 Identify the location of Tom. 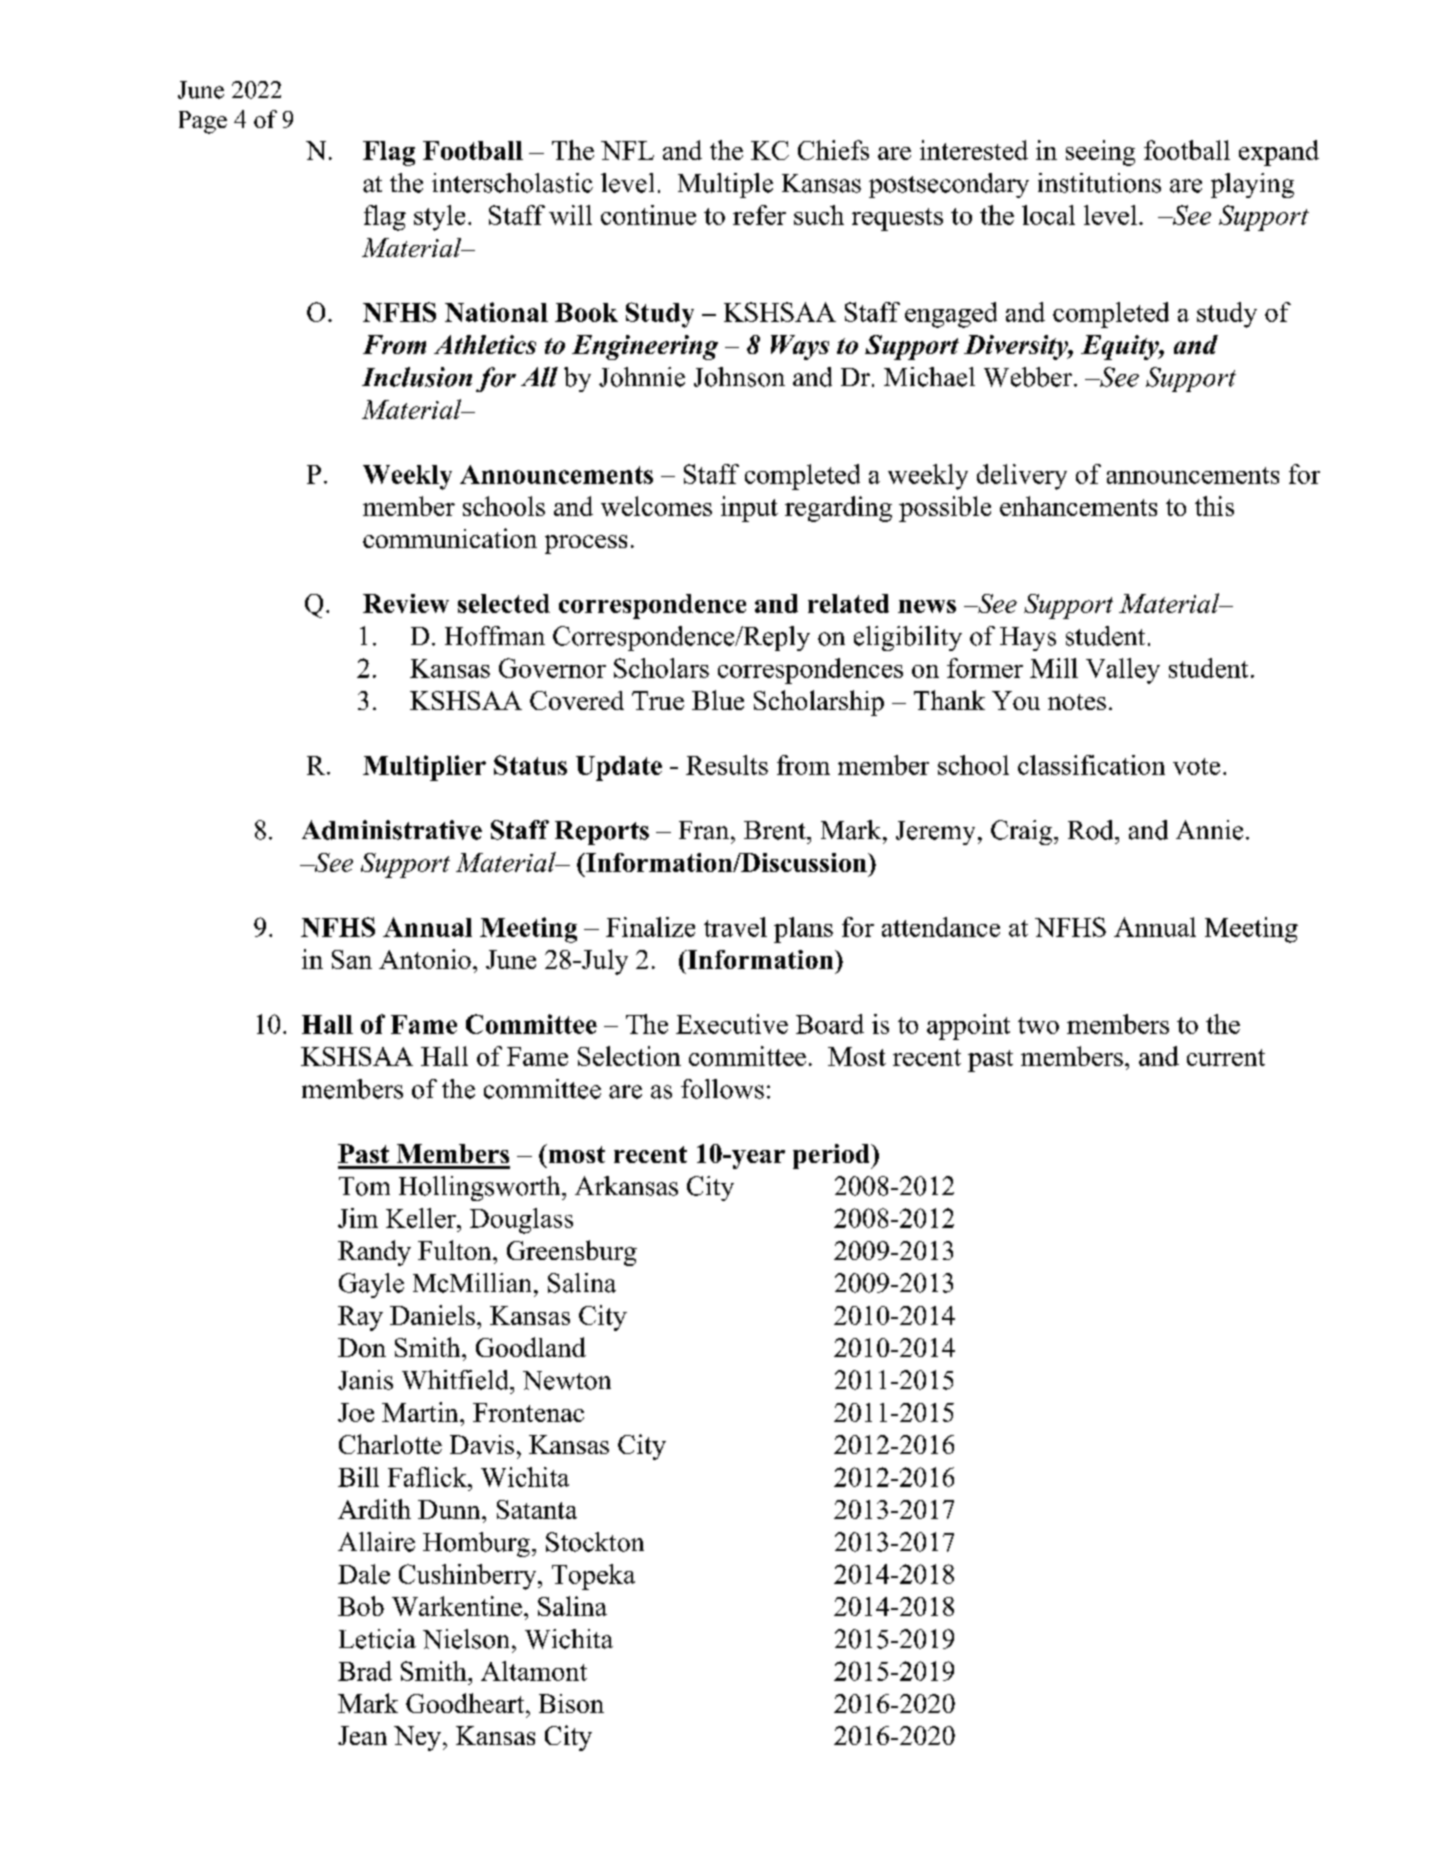
(364, 1186).
